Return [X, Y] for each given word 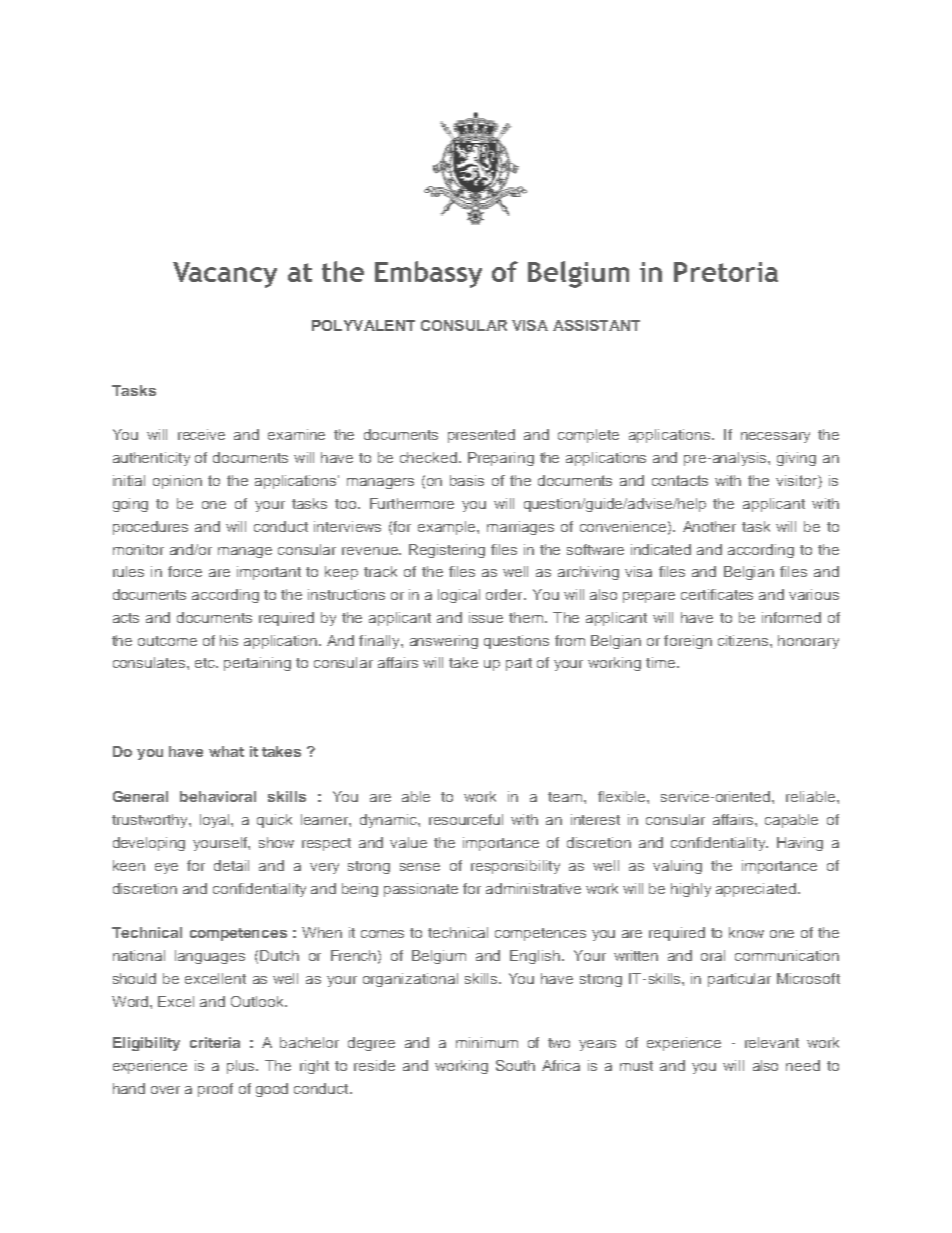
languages [210, 957]
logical [459, 596]
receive [201, 434]
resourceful [466, 819]
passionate [421, 890]
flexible [623, 796]
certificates [717, 594]
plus [242, 1067]
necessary [775, 437]
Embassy [428, 274]
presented [481, 436]
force [185, 571]
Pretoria [726, 272]
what [226, 751]
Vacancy [225, 275]
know [746, 932]
